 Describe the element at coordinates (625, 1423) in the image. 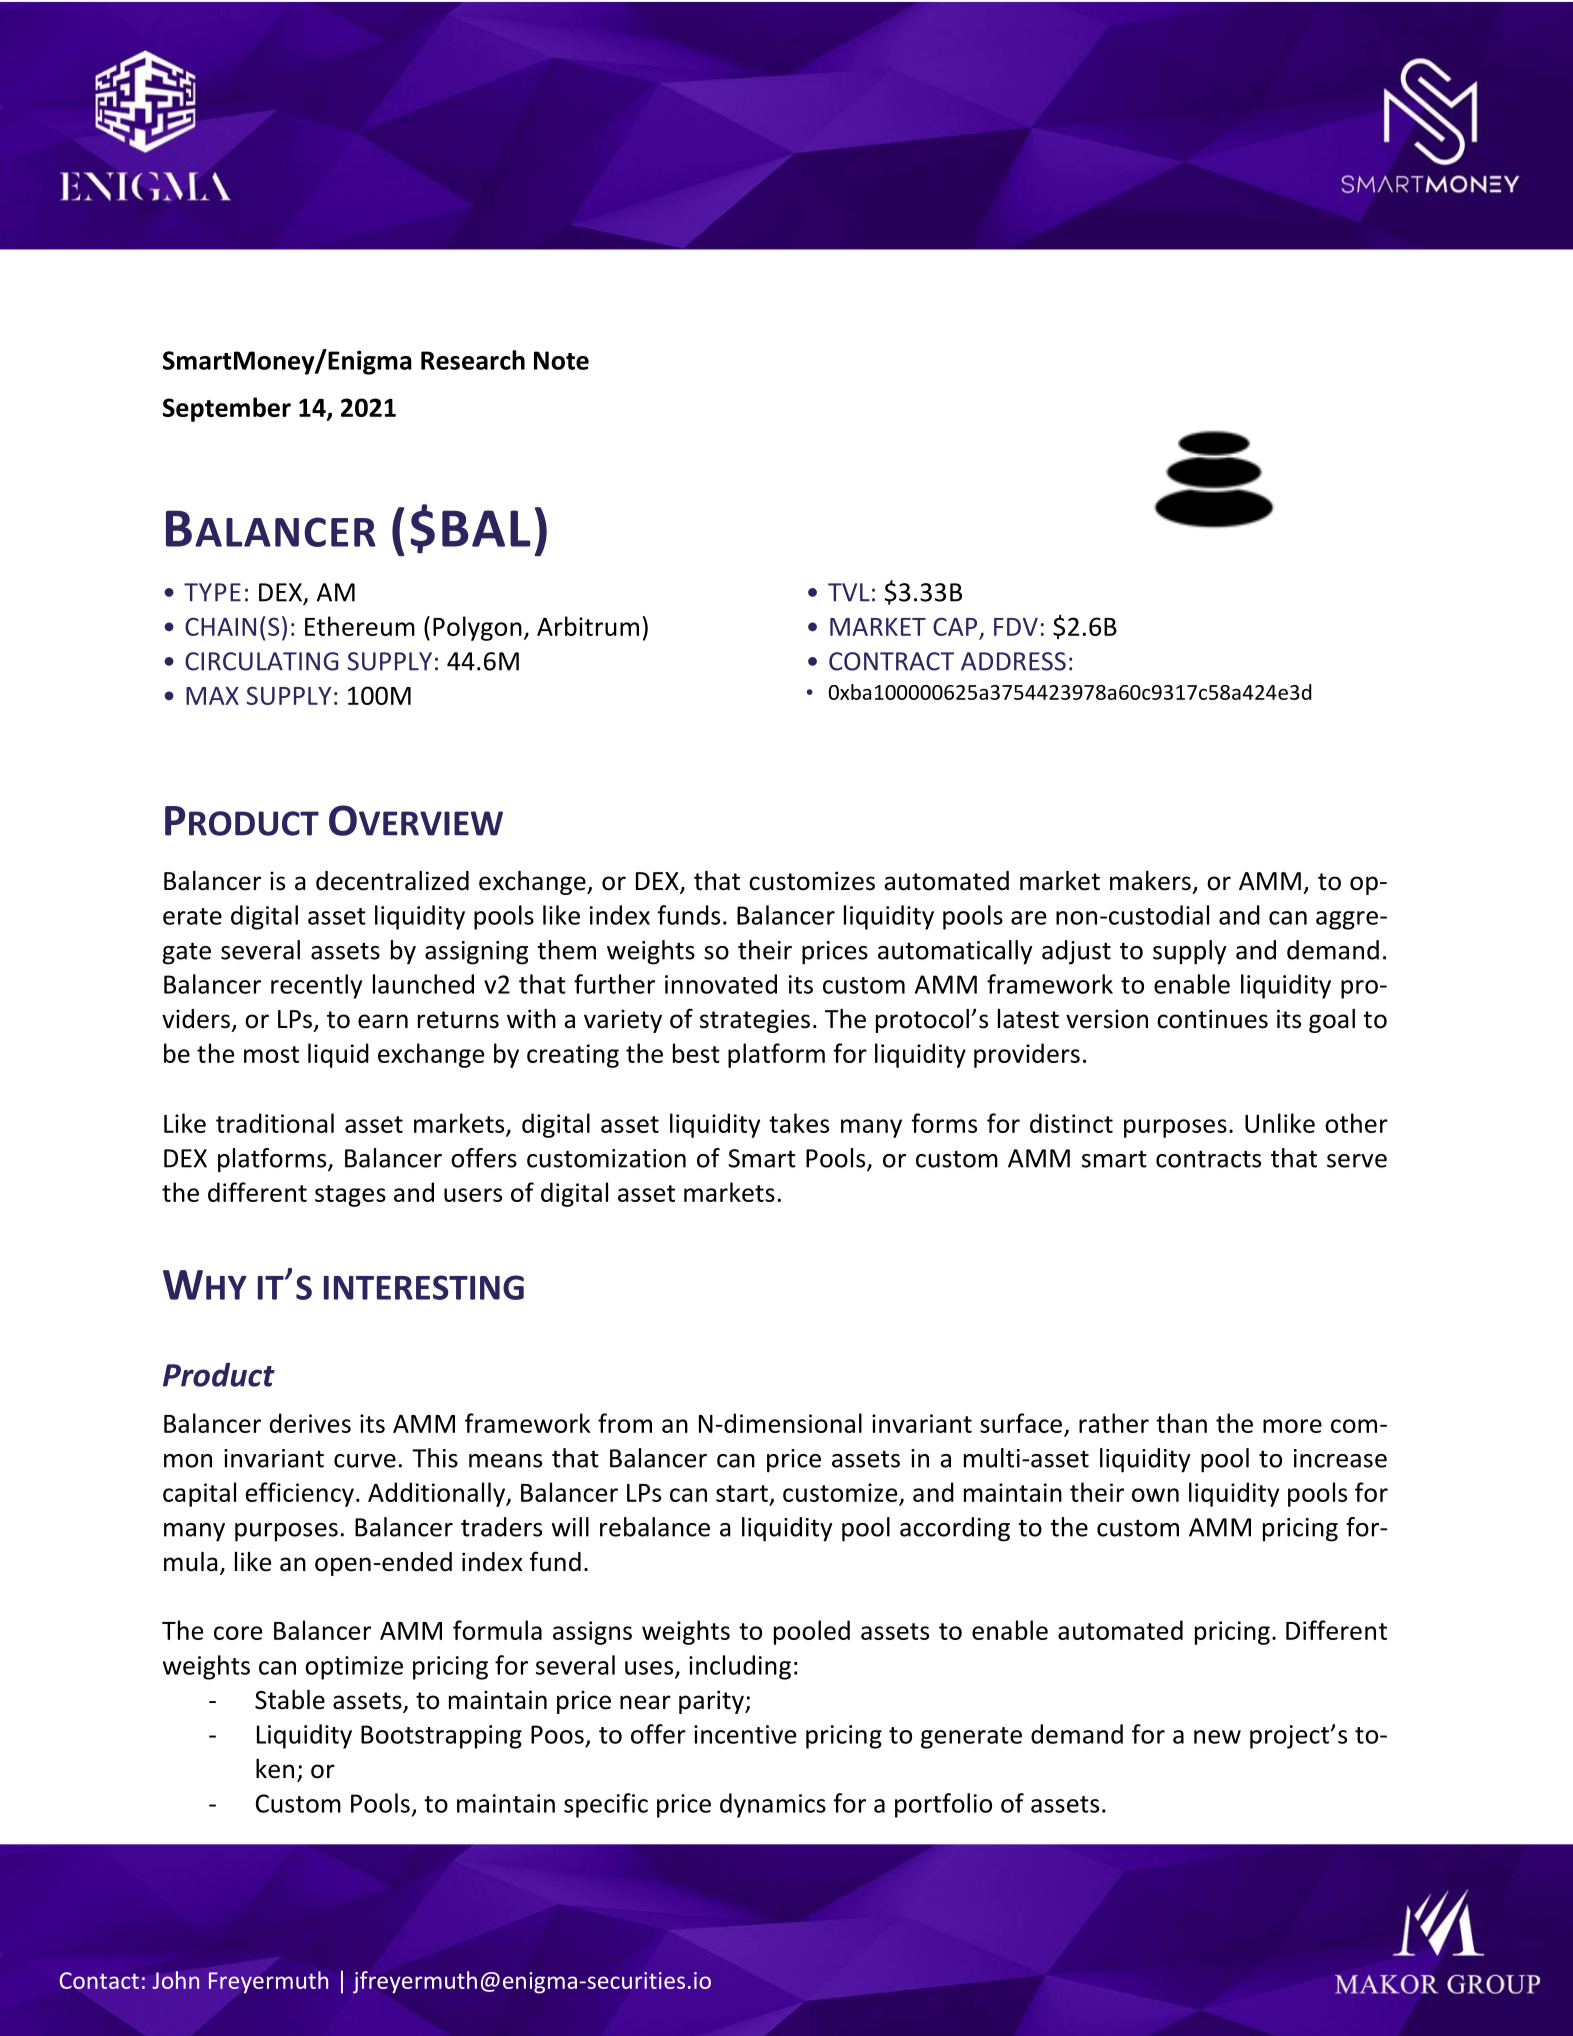

I see `from` at that location.
